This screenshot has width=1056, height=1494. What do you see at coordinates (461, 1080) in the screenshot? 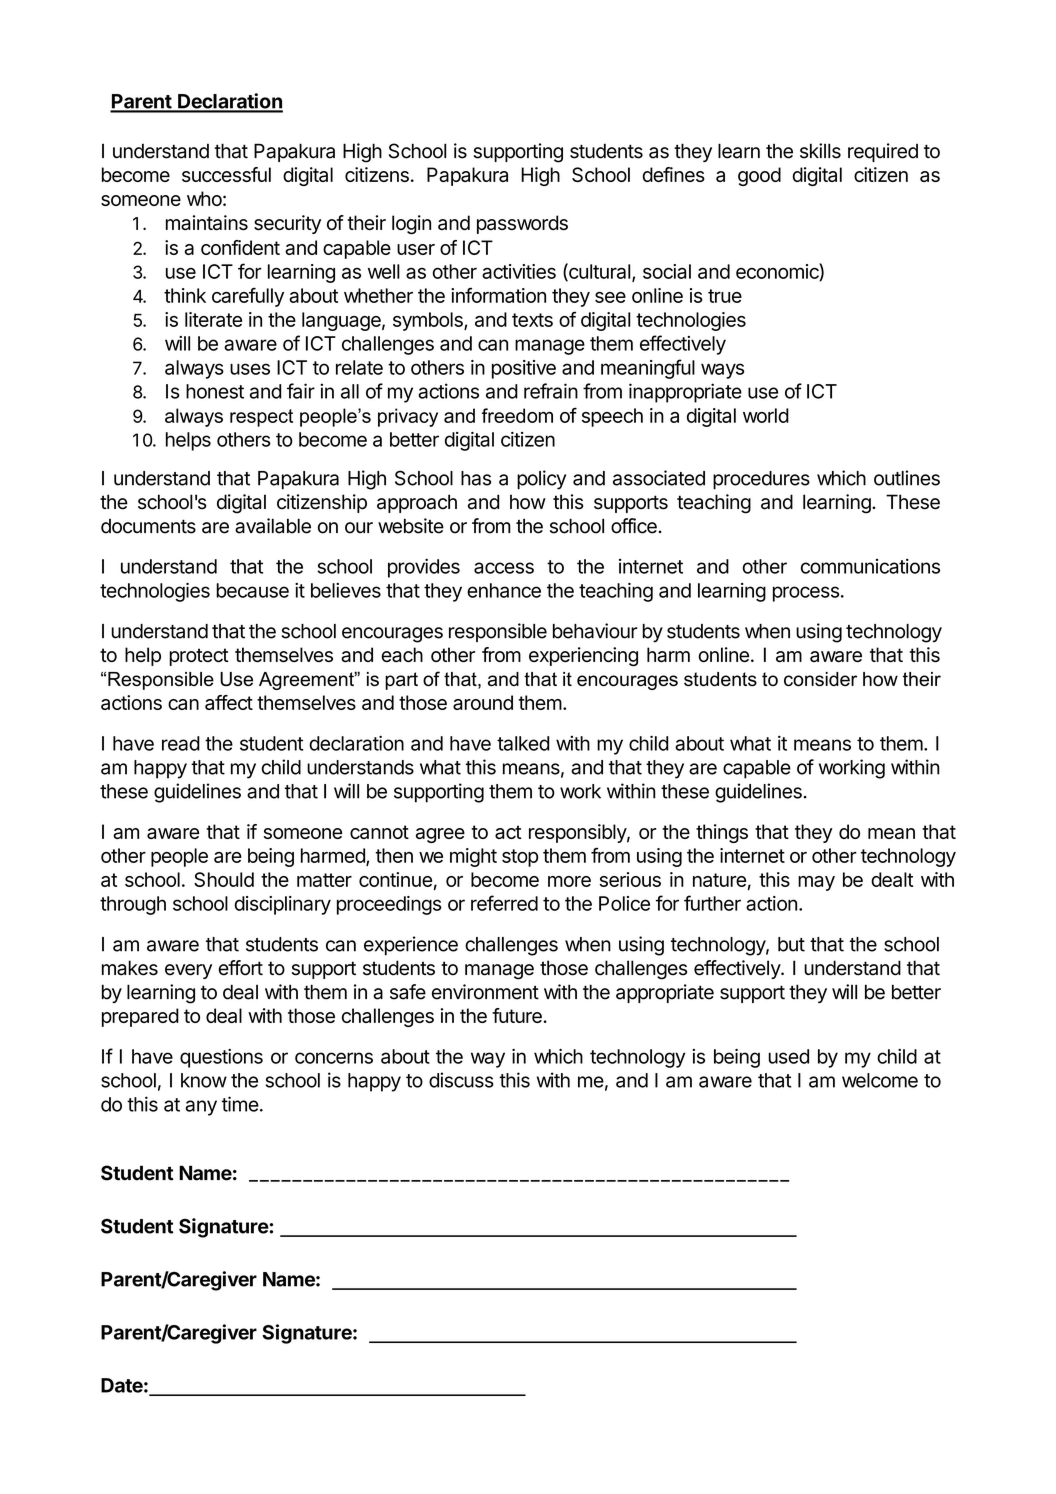
I see `discuss` at bounding box center [461, 1080].
